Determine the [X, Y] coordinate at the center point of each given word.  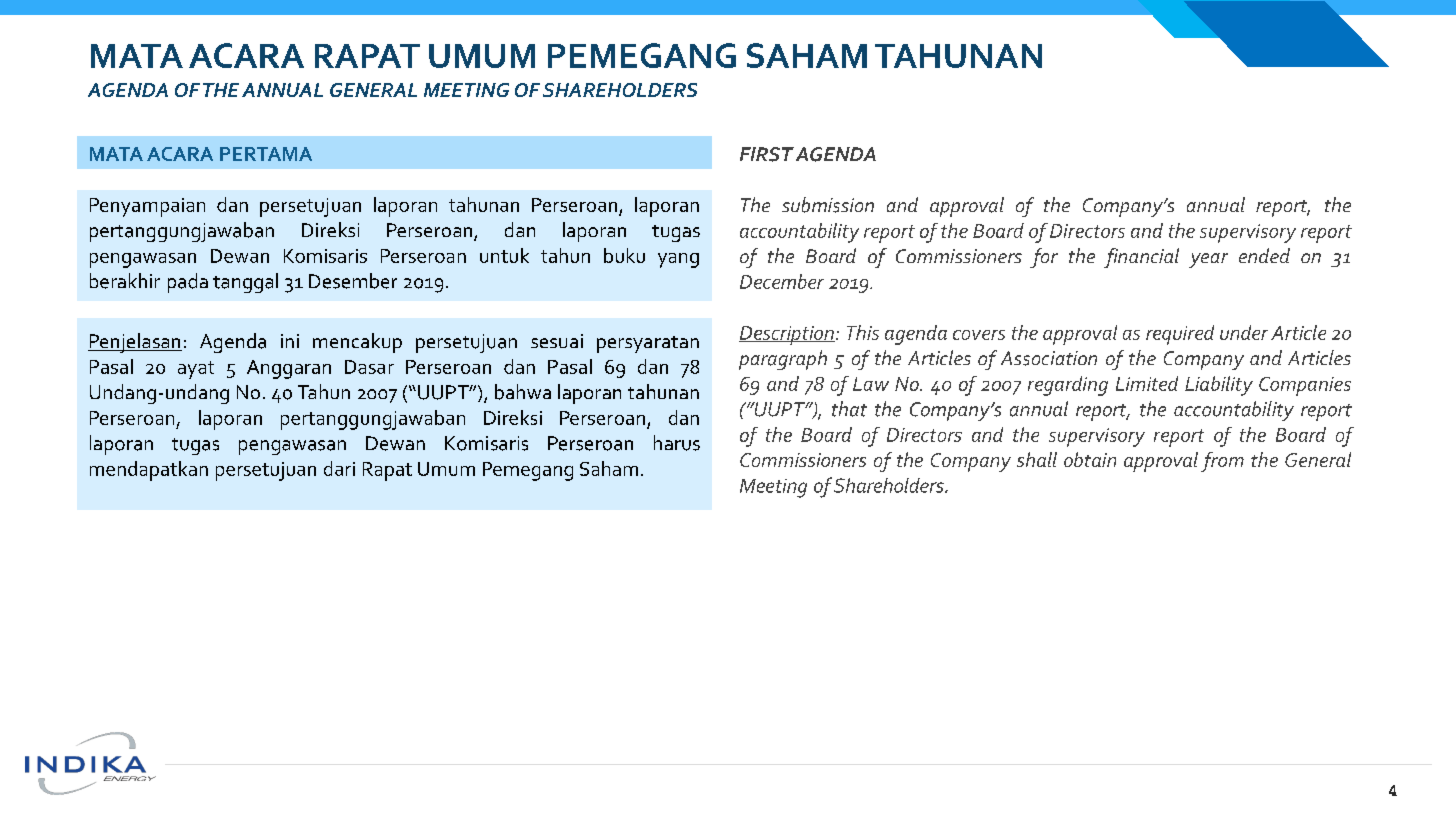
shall [1037, 459]
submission [828, 205]
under [1244, 332]
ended [1264, 255]
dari [339, 468]
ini [290, 341]
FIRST [767, 154]
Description [787, 335]
